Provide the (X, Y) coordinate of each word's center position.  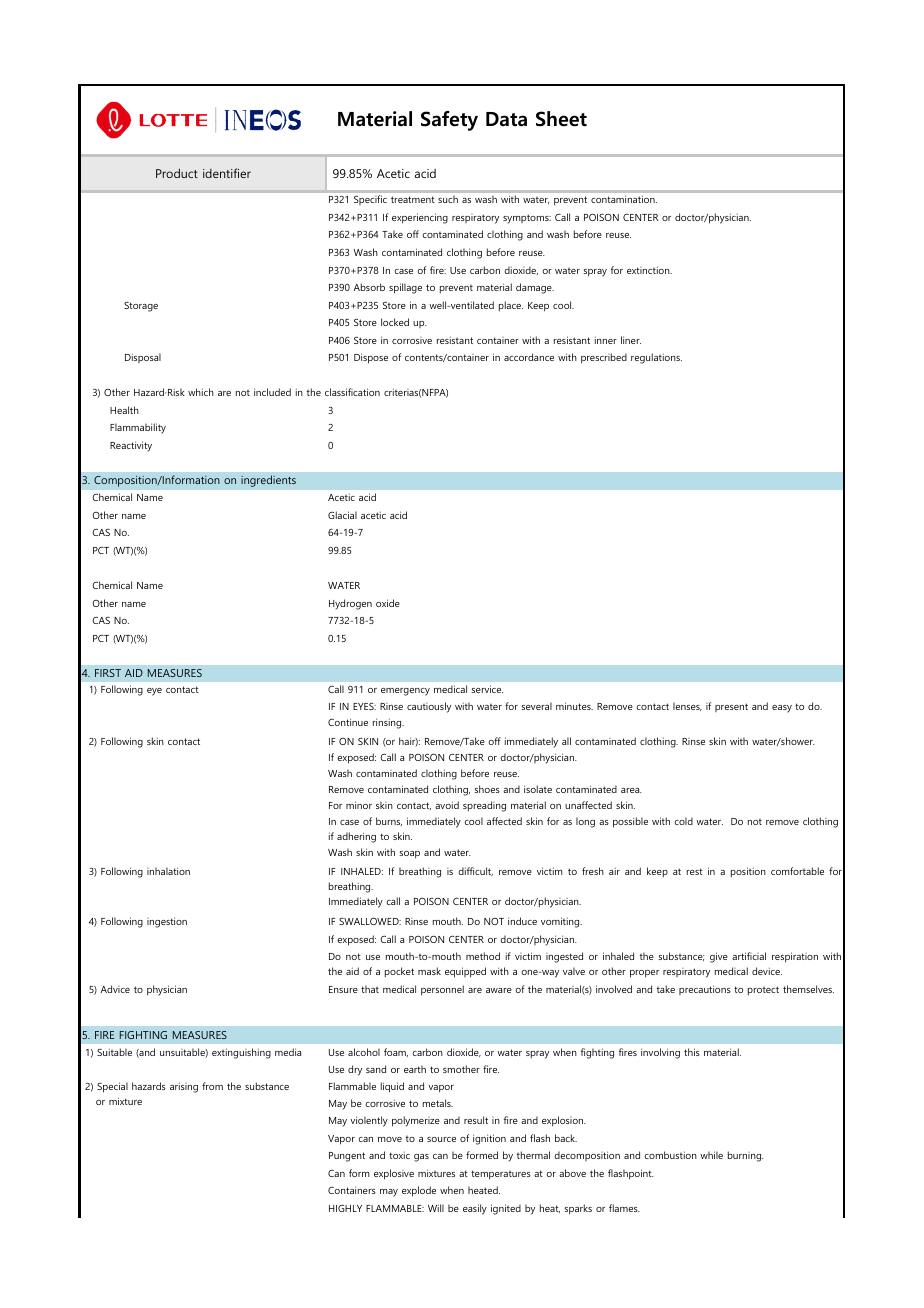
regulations (656, 358)
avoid (447, 805)
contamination (624, 199)
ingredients (268, 481)
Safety (449, 121)
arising (184, 1087)
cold (683, 821)
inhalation (168, 871)
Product (177, 173)
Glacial (342, 515)
